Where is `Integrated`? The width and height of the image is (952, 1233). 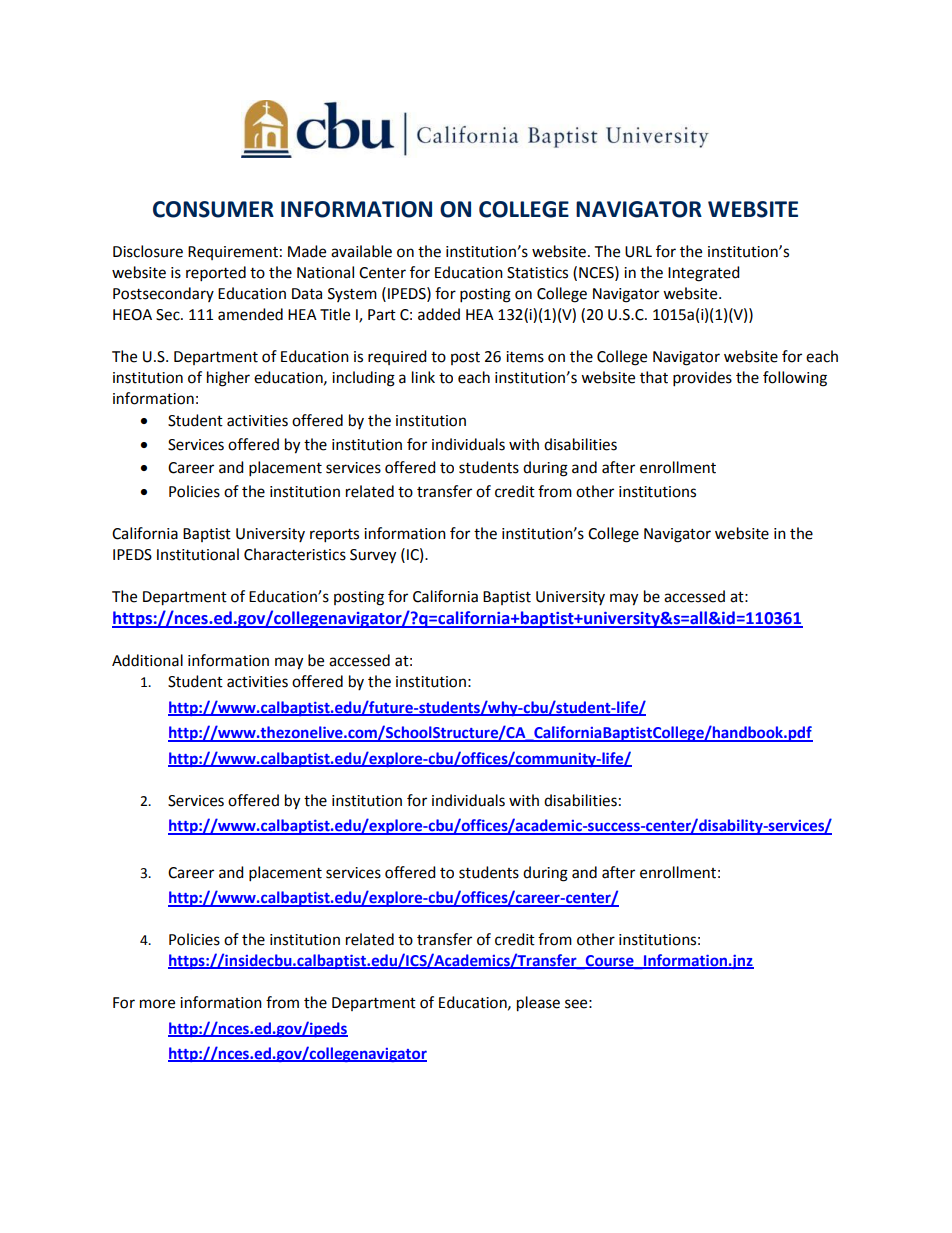
Integrated is located at coordinates (704, 274).
